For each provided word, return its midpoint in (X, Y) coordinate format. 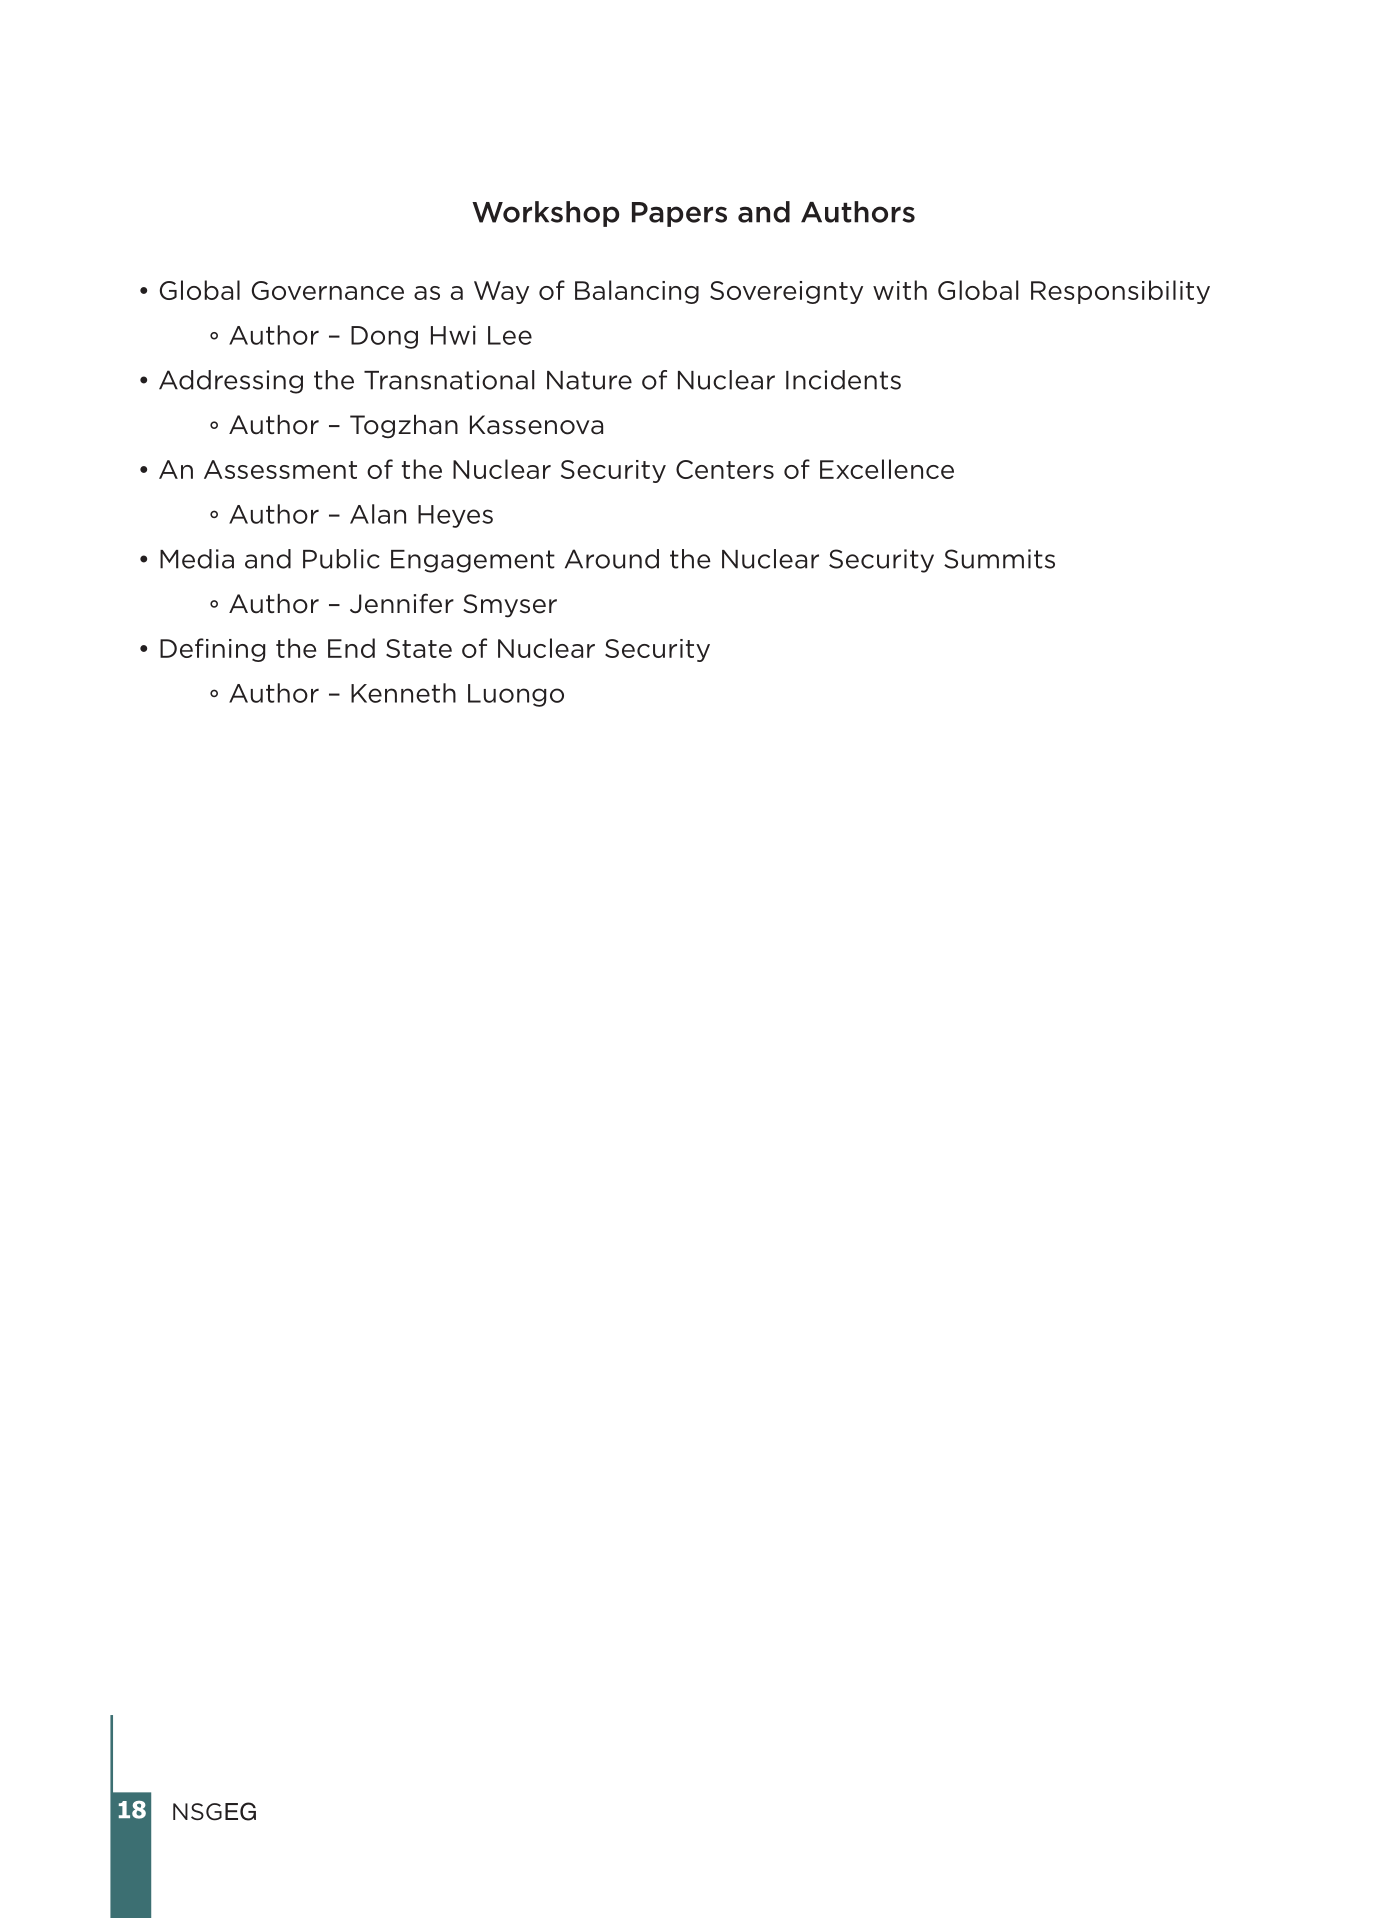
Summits (999, 559)
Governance (328, 290)
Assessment (280, 469)
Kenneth (403, 693)
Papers (679, 214)
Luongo (516, 695)
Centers (725, 469)
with (900, 290)
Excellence (887, 469)
